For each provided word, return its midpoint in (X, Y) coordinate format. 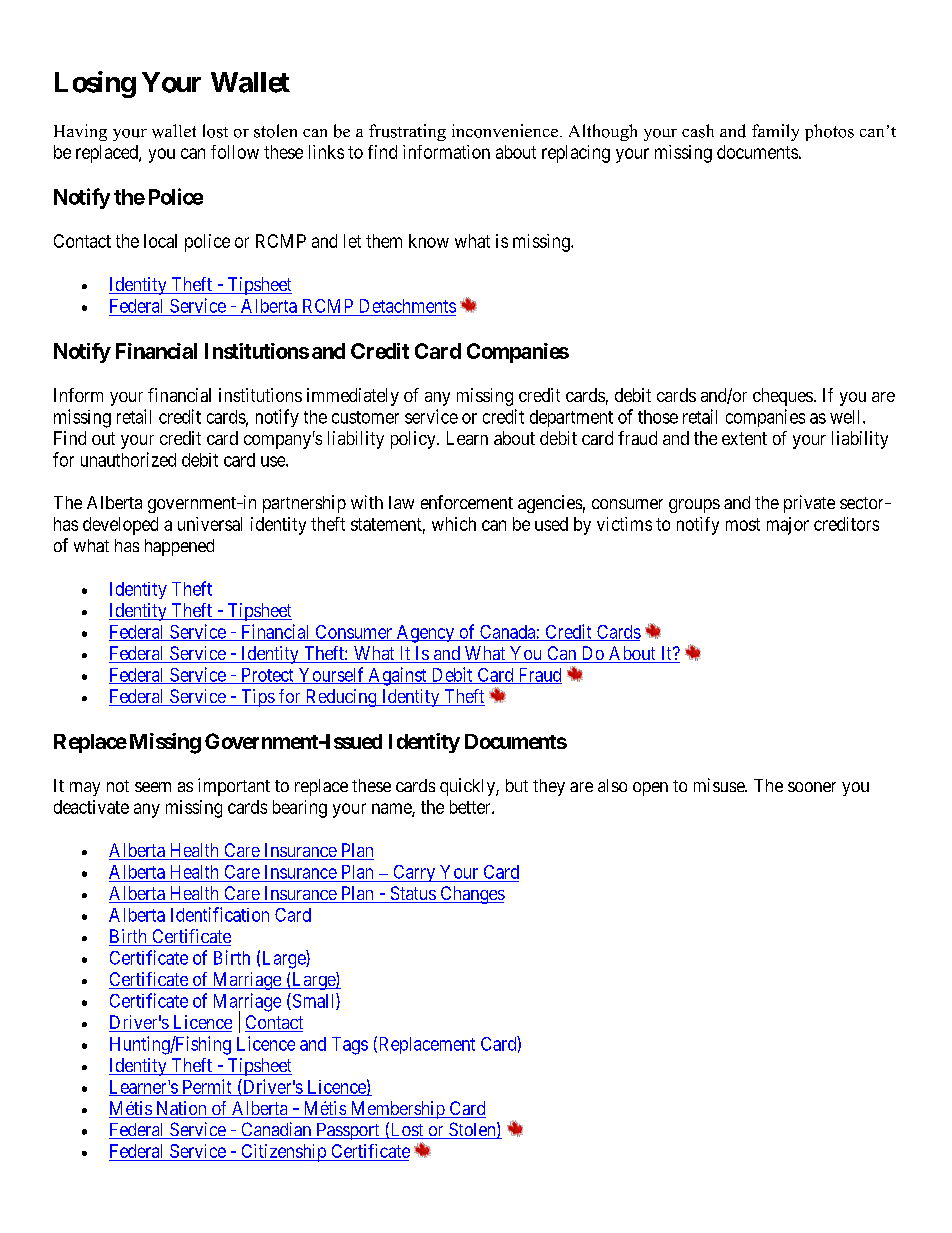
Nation (181, 1109)
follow (235, 152)
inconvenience (506, 131)
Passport (348, 1131)
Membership (397, 1110)
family (775, 132)
